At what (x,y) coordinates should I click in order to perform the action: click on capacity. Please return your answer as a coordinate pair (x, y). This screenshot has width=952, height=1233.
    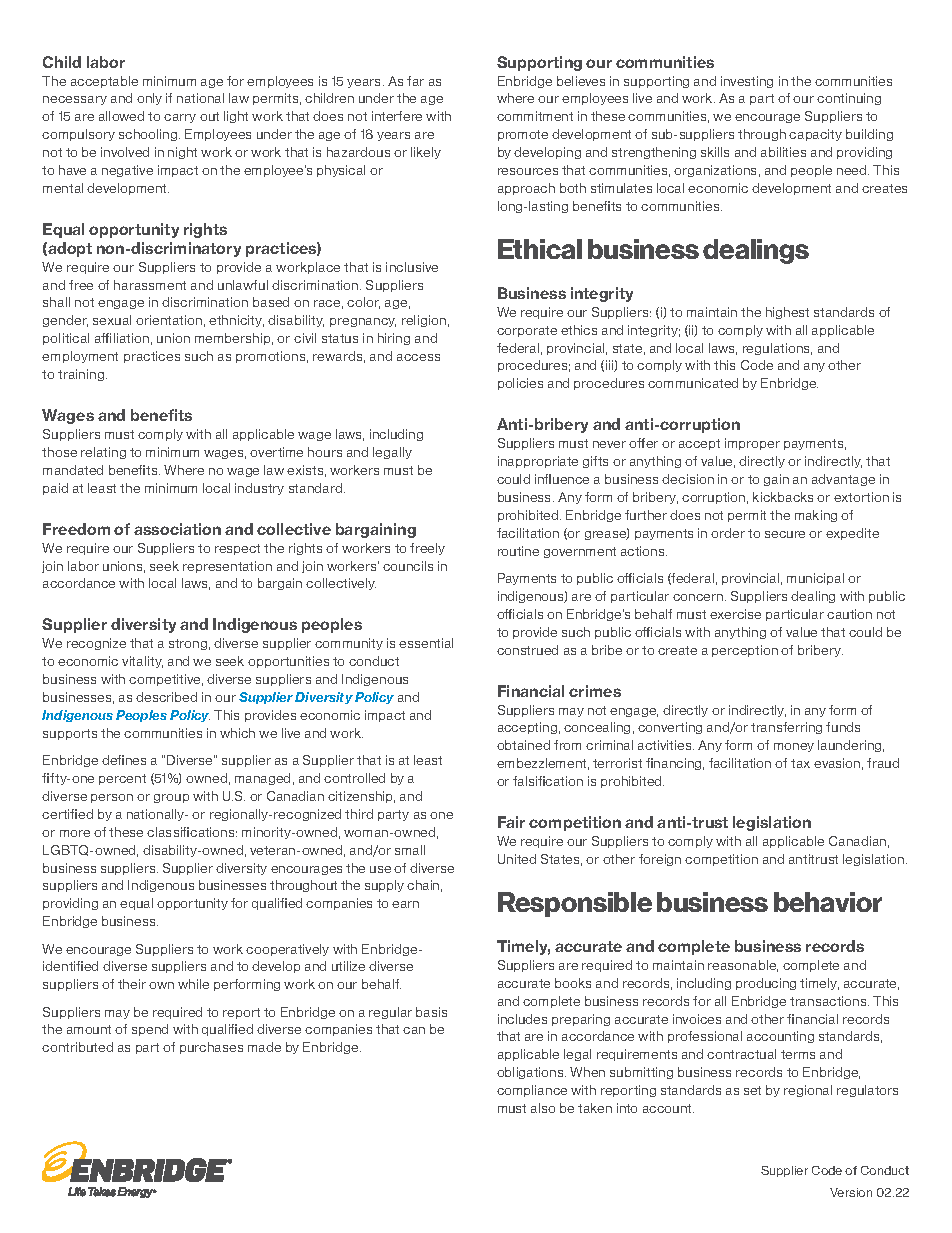
    Looking at the image, I should click on (815, 135).
